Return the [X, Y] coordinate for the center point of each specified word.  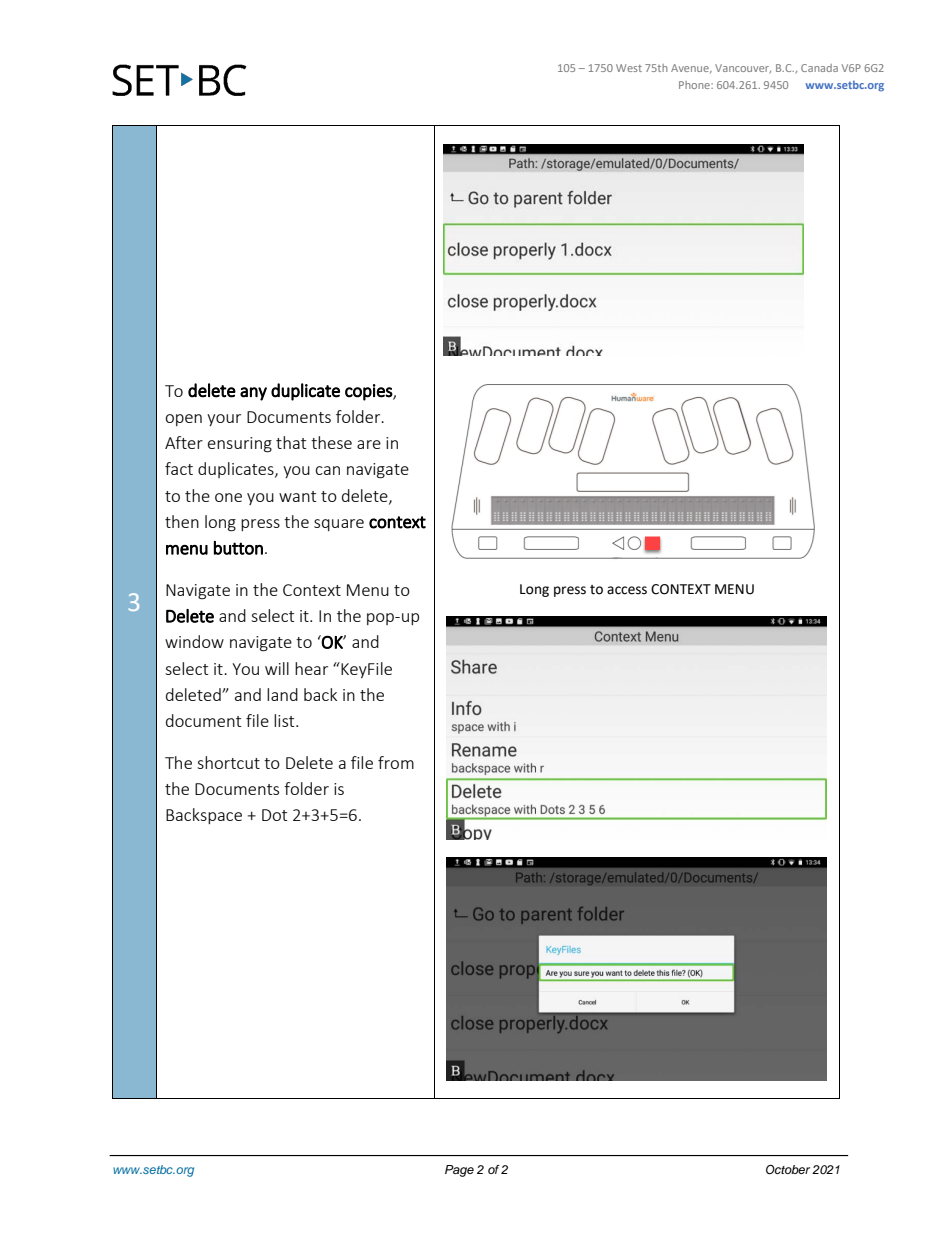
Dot [274, 815]
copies [369, 392]
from [396, 762]
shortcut [228, 762]
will [277, 668]
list [285, 720]
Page [459, 1171]
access [627, 590]
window [194, 641]
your [224, 420]
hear [311, 668]
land [282, 694]
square [339, 525]
